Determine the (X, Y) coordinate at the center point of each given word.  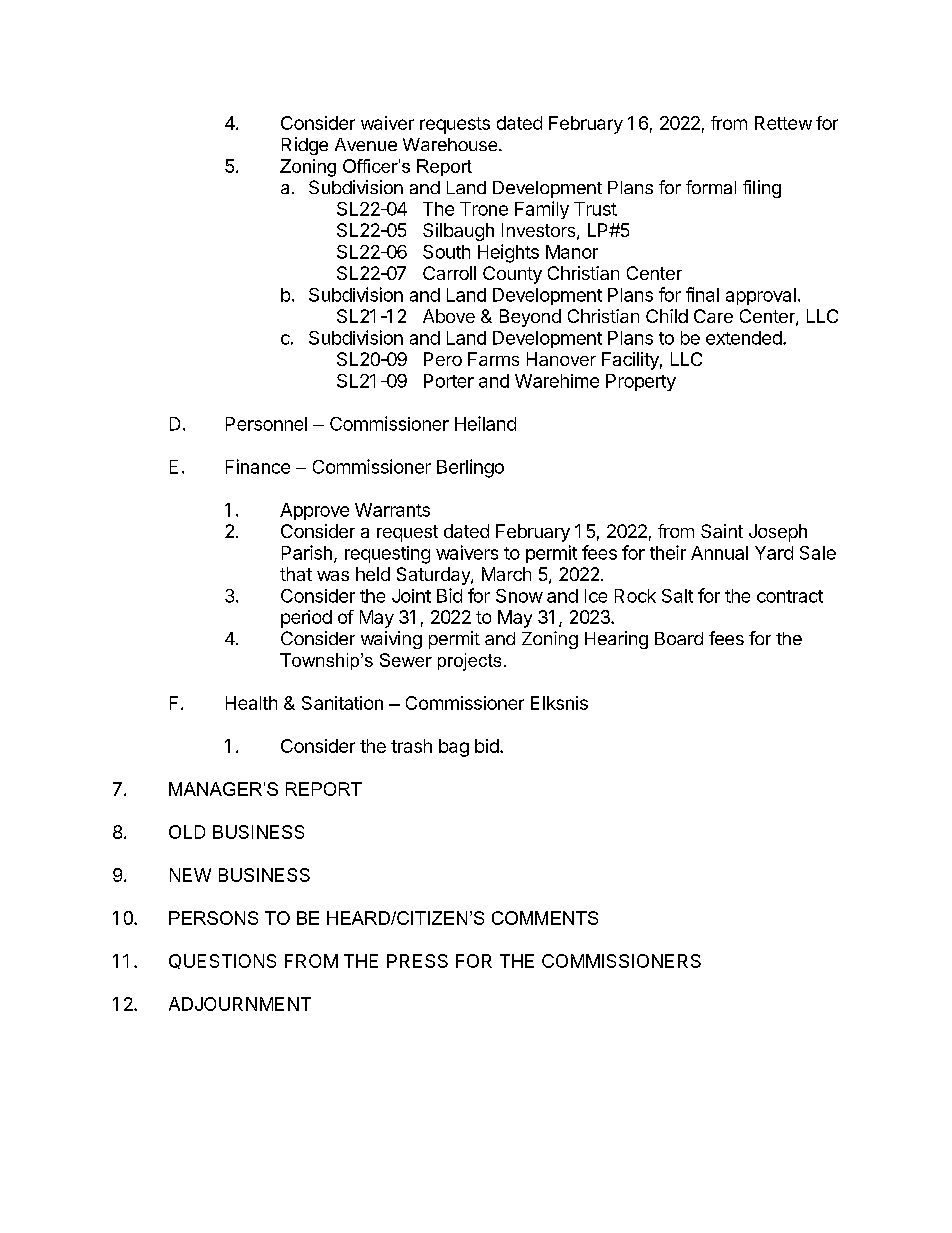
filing (762, 189)
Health (251, 703)
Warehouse (451, 144)
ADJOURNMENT (240, 1004)
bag (454, 748)
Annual (719, 553)
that (296, 574)
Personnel (266, 424)
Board (679, 638)
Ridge (305, 146)
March (506, 574)
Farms (493, 359)
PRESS (417, 961)
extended (744, 338)
